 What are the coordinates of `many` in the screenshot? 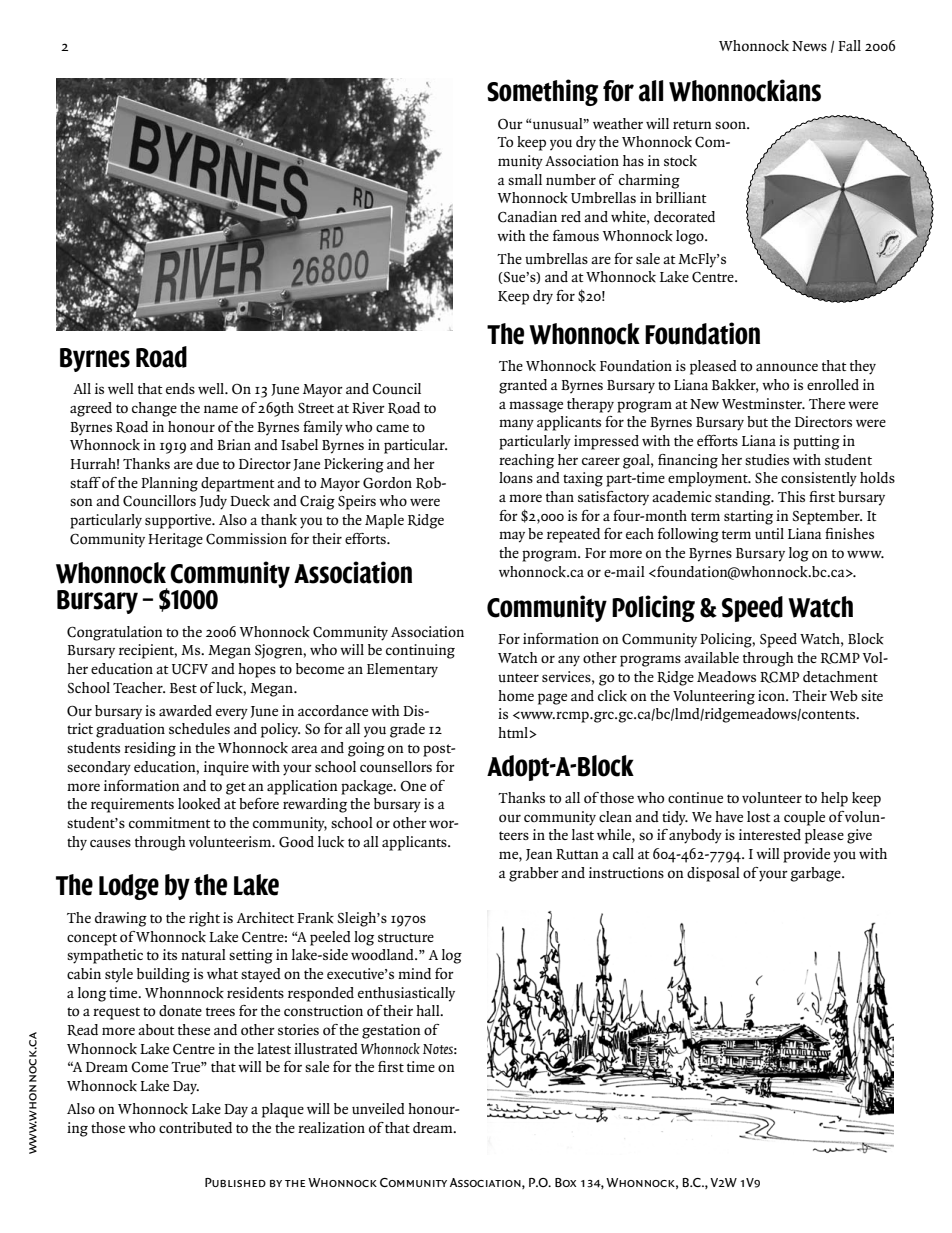 It's located at (516, 424).
